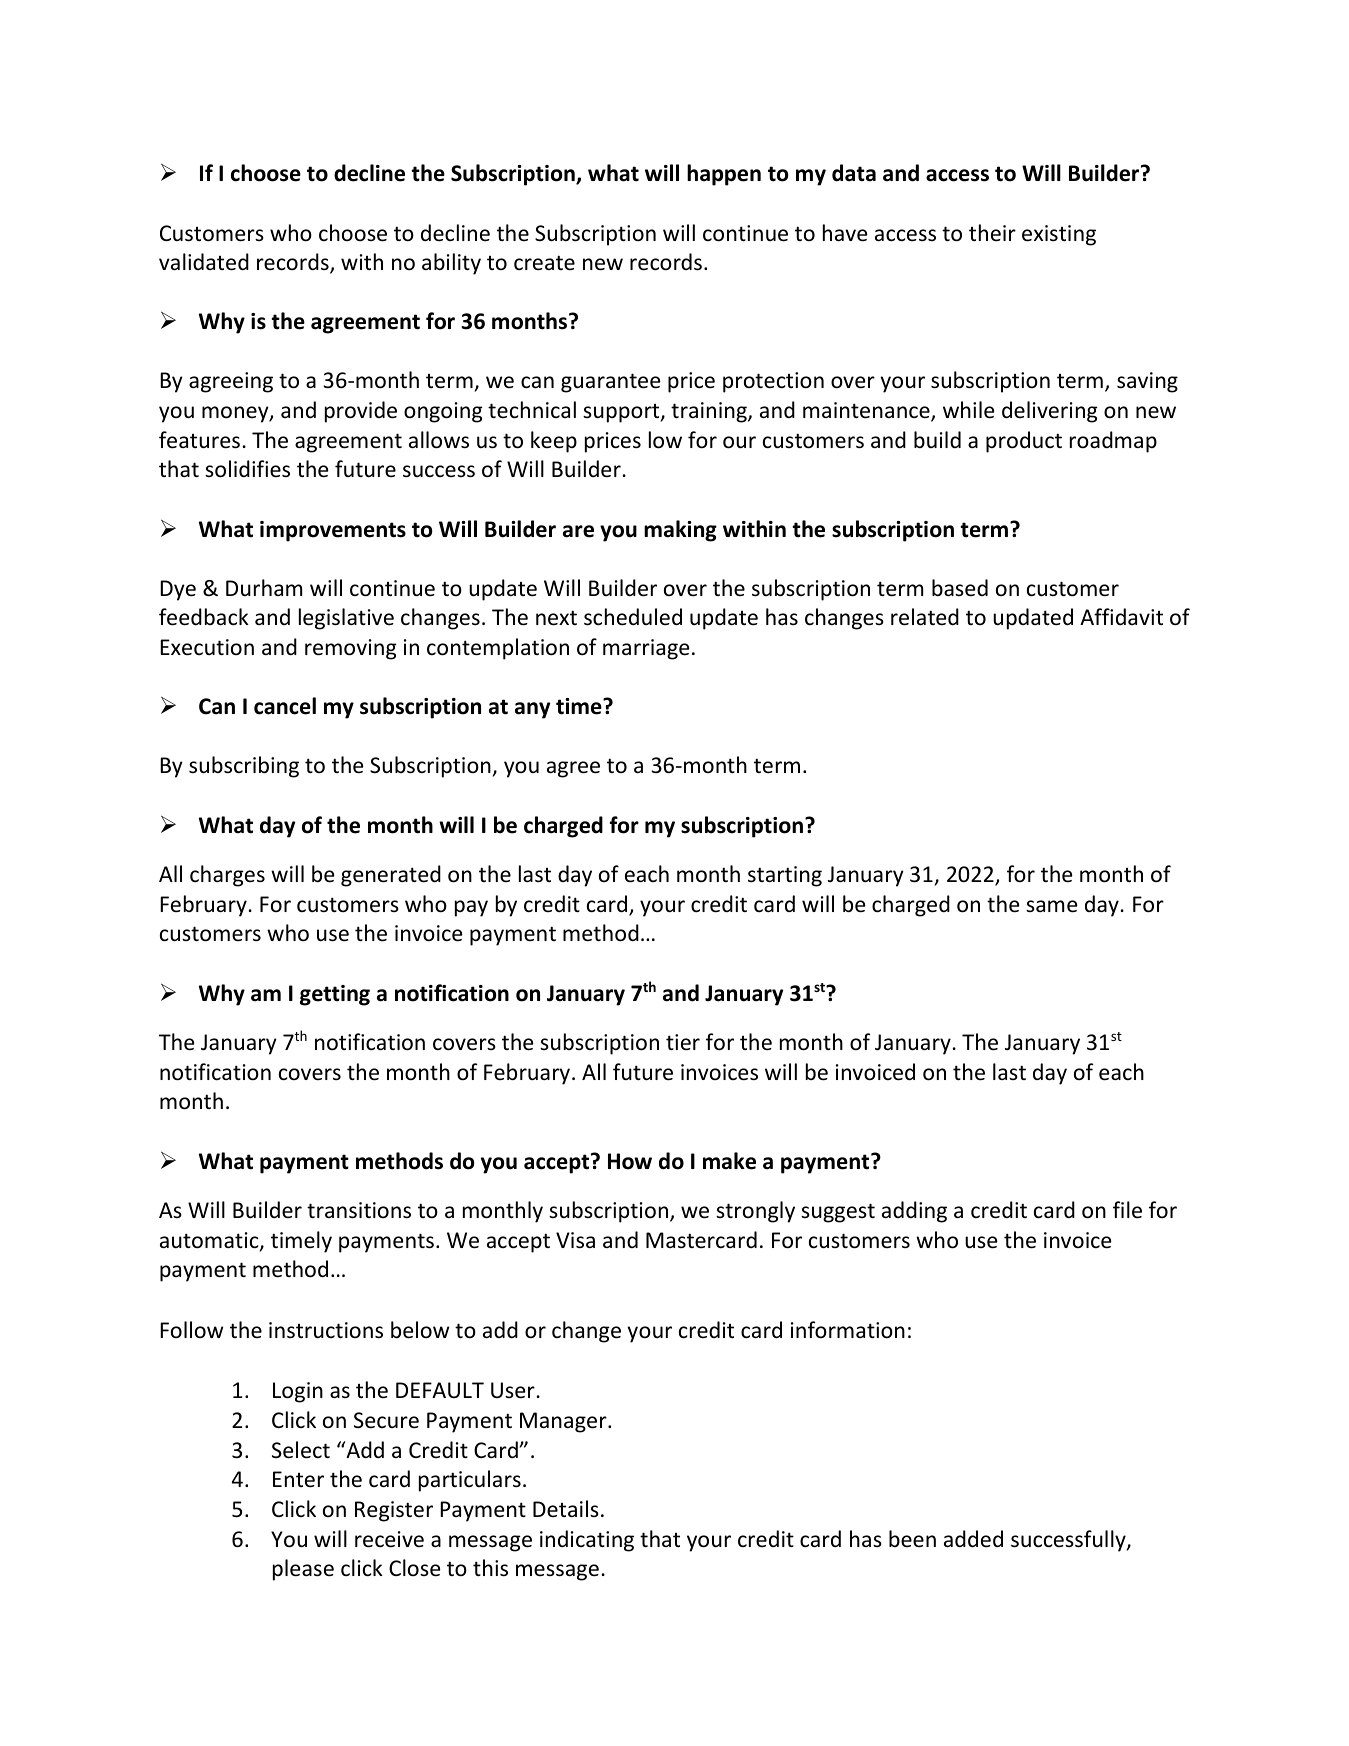 This page has width=1349, height=1746. What do you see at coordinates (785, 876) in the page?
I see `starting` at bounding box center [785, 876].
